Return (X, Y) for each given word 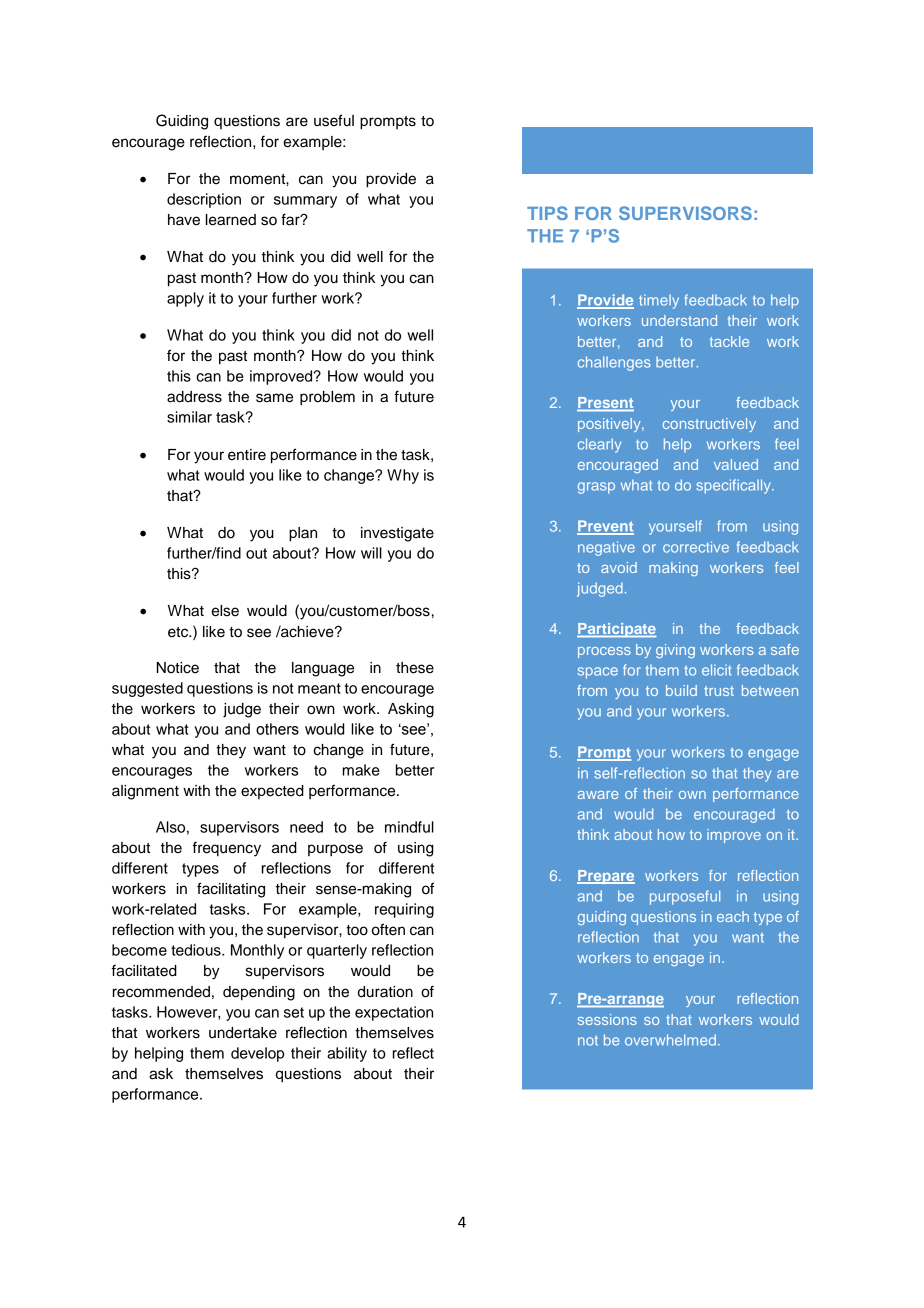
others (277, 729)
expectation (394, 1013)
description (204, 200)
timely (659, 301)
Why (403, 476)
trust (719, 691)
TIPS (547, 213)
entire (247, 455)
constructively (709, 425)
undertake (243, 1033)
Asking (411, 710)
